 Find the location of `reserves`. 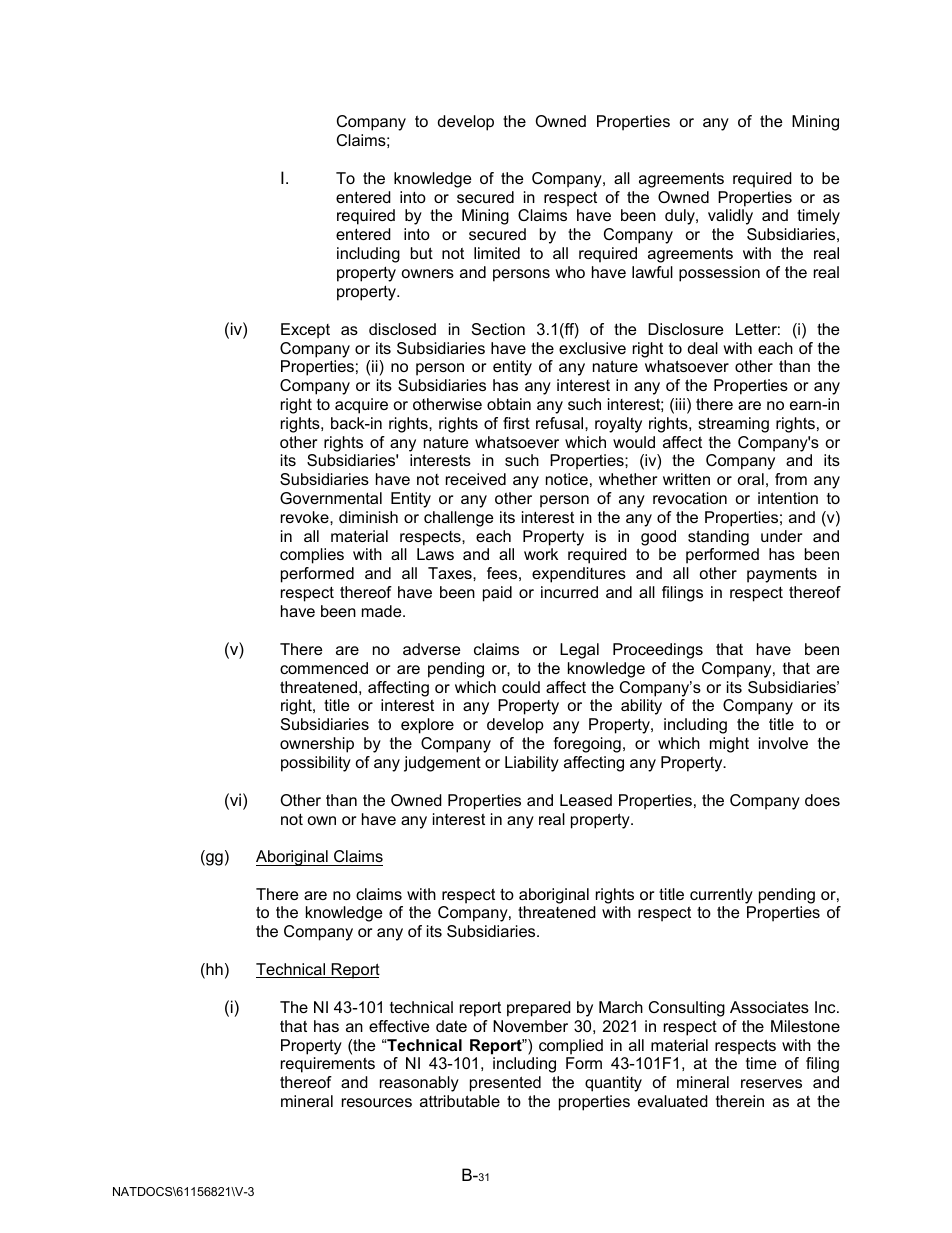

reserves is located at coordinates (771, 1083).
